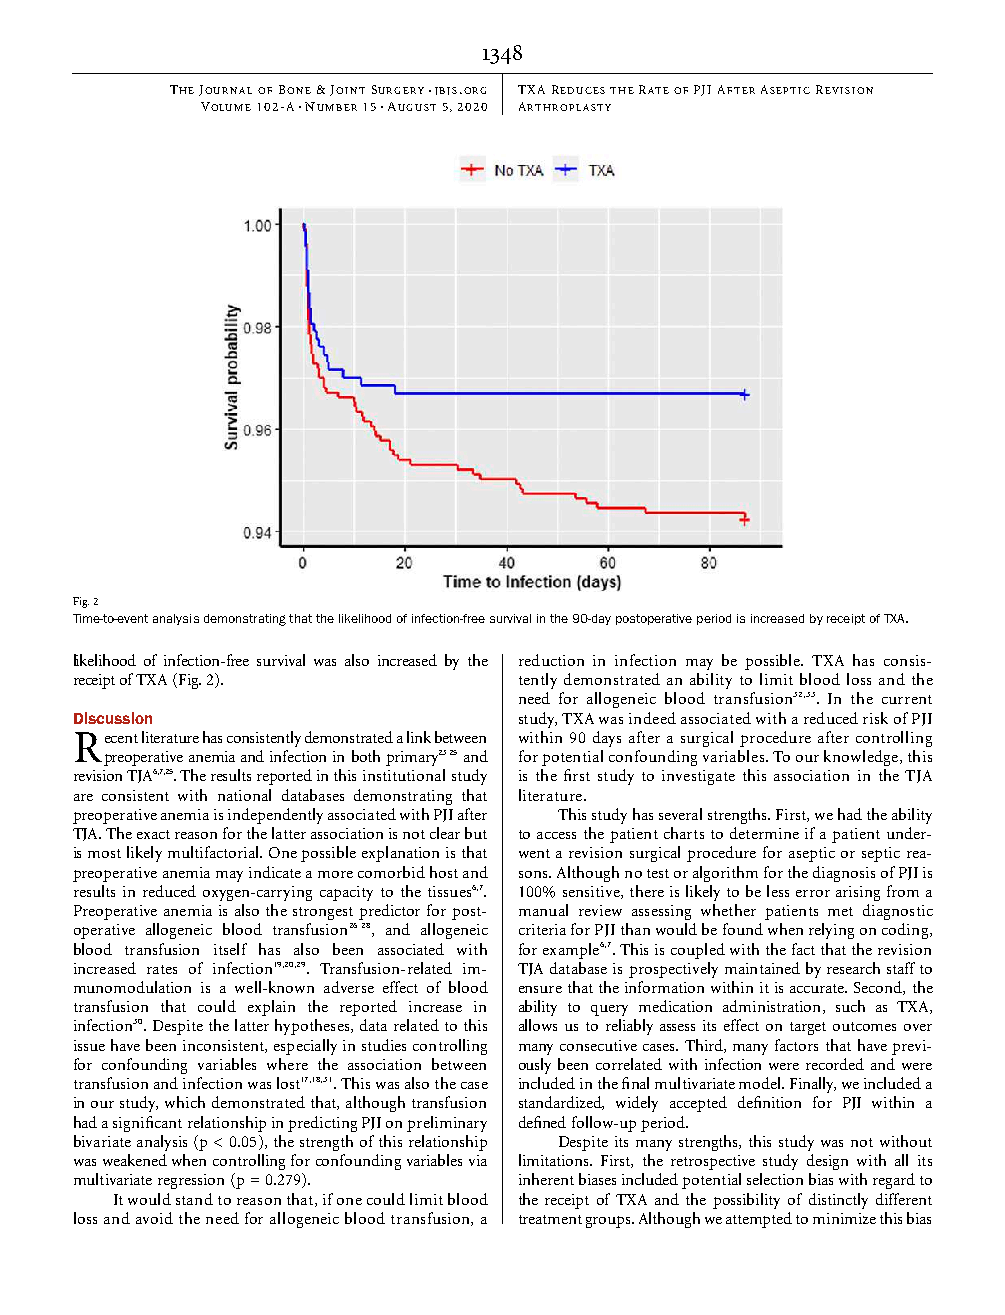 The image size is (1005, 1315). What do you see at coordinates (831, 931) in the document?
I see `relying` at bounding box center [831, 931].
